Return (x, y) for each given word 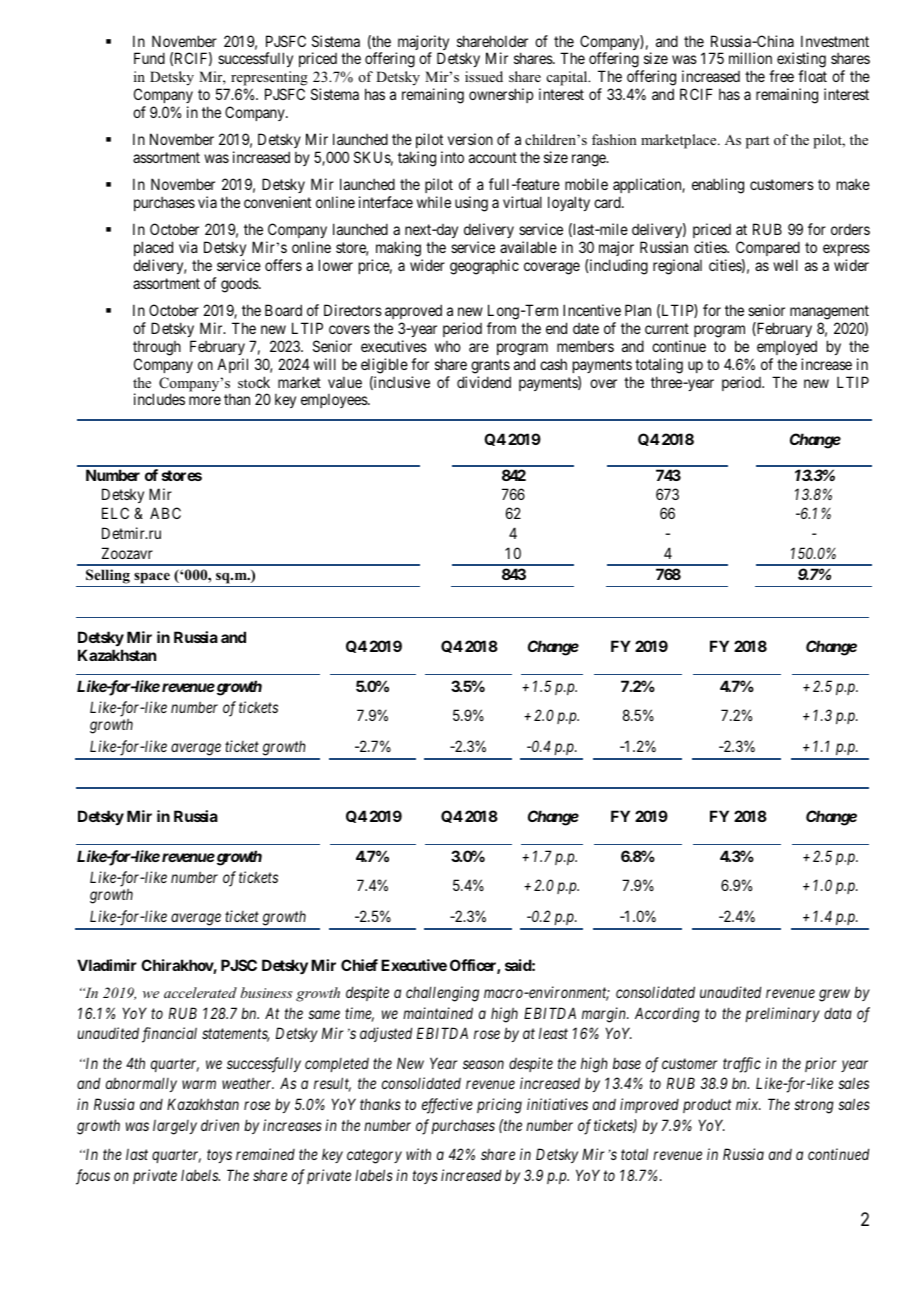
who (448, 346)
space (152, 579)
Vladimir (107, 965)
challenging (442, 994)
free (781, 76)
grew (834, 995)
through (157, 348)
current (667, 328)
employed (787, 347)
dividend (484, 382)
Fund (149, 58)
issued (484, 76)
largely (175, 1127)
